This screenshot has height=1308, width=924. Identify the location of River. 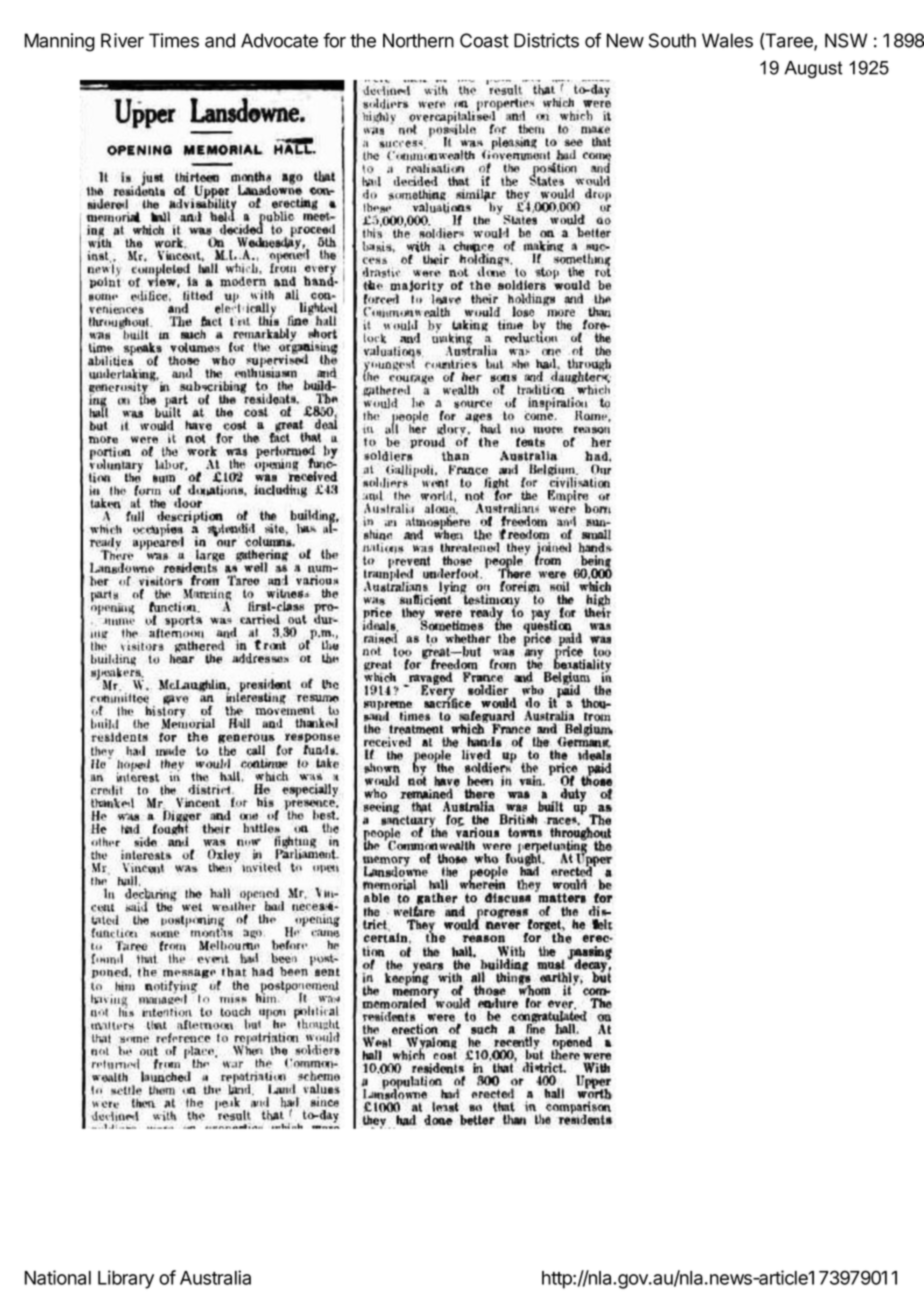
(122, 40).
